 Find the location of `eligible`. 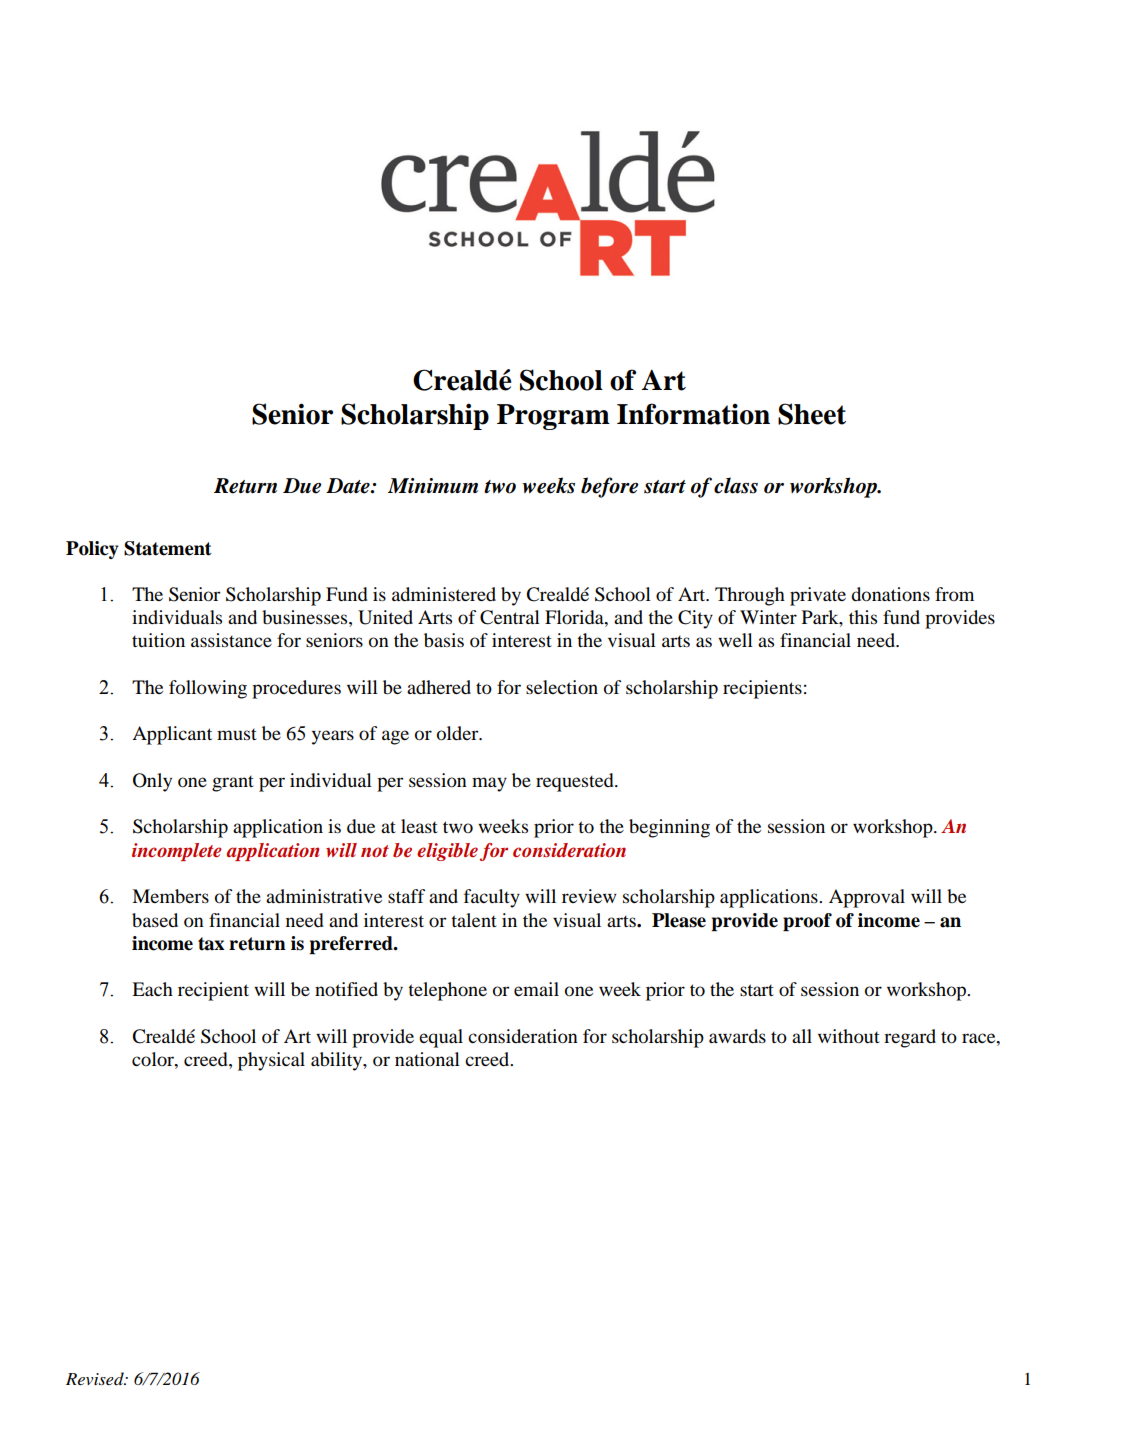

eligible is located at coordinates (447, 852).
